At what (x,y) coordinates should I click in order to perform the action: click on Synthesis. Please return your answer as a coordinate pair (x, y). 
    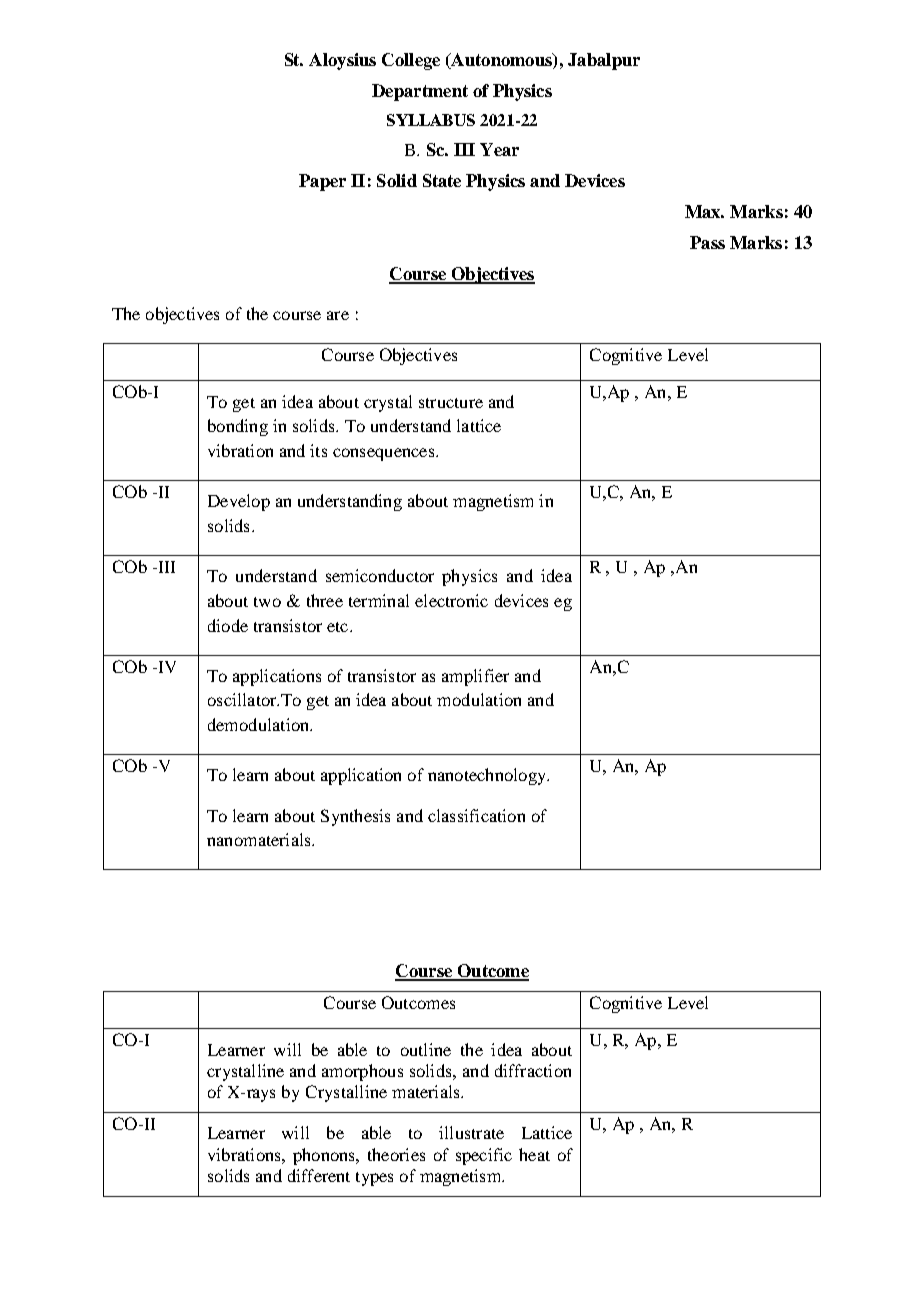
    Looking at the image, I should click on (355, 817).
